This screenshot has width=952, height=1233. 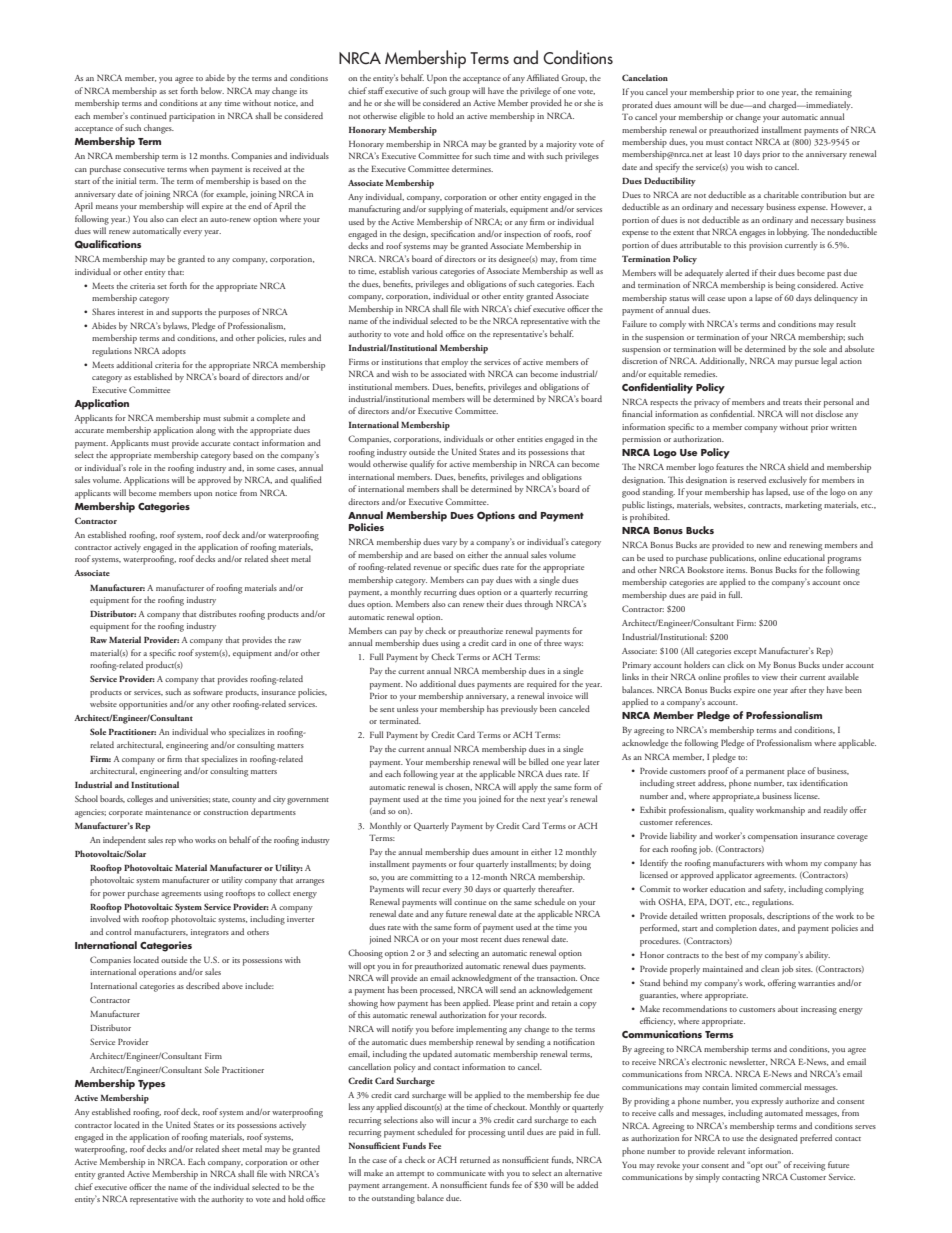 I want to click on eligible, so click(x=412, y=117).
